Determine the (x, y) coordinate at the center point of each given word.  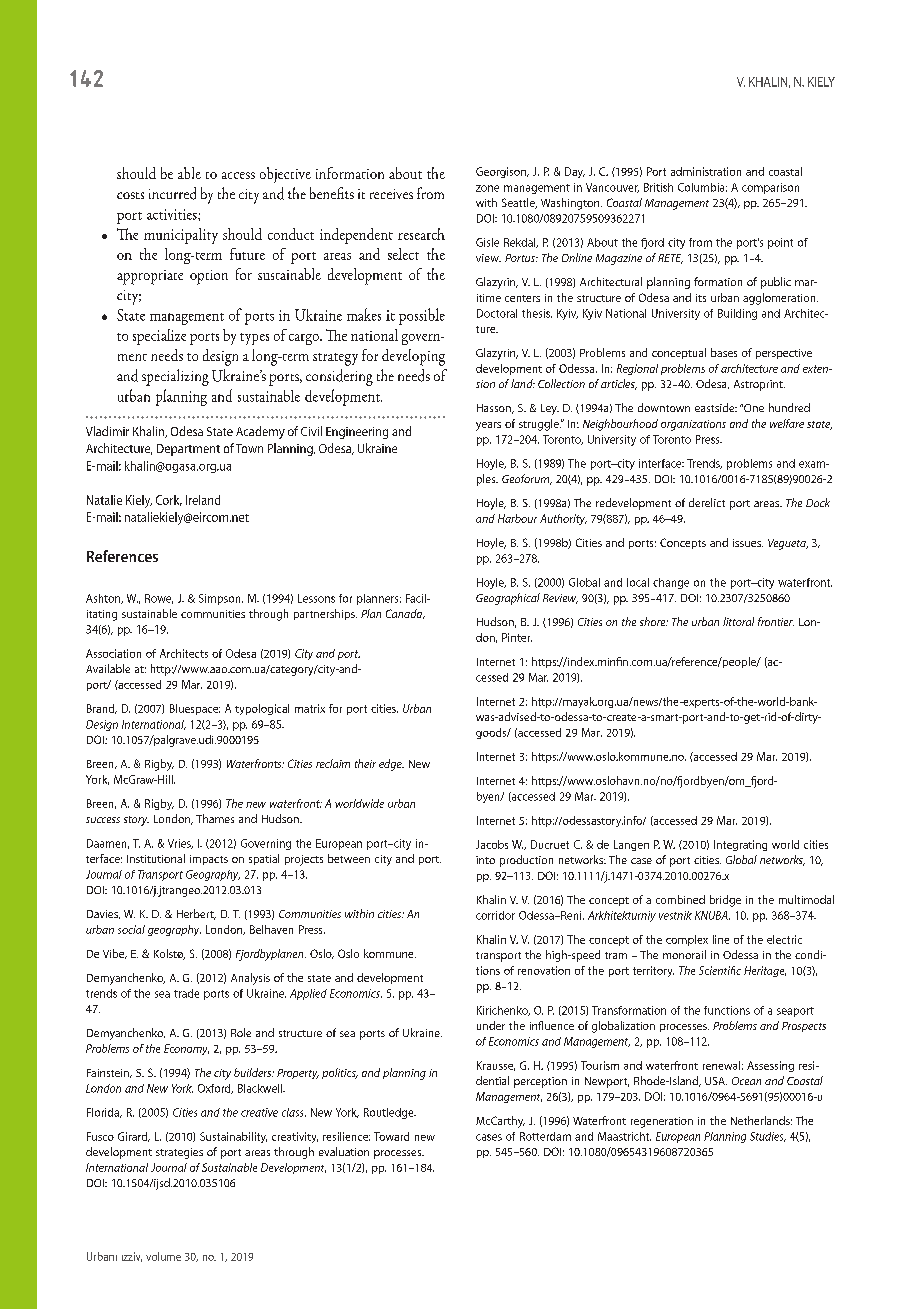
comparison (770, 188)
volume (163, 1256)
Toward (391, 1136)
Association (113, 653)
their (365, 763)
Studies (768, 1137)
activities (173, 214)
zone (487, 188)
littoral (738, 621)
